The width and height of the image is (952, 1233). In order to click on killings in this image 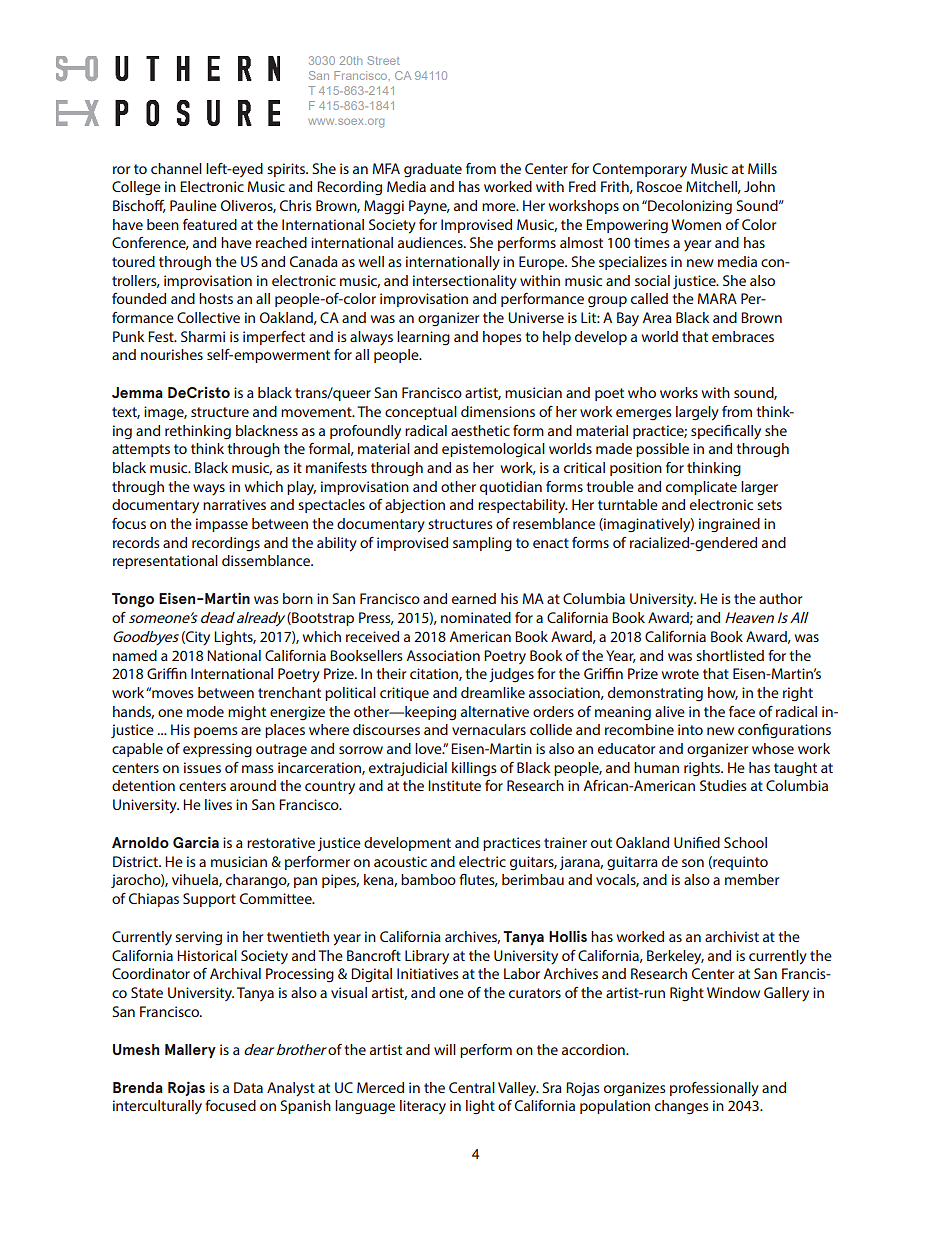, I will do `click(474, 769)`.
